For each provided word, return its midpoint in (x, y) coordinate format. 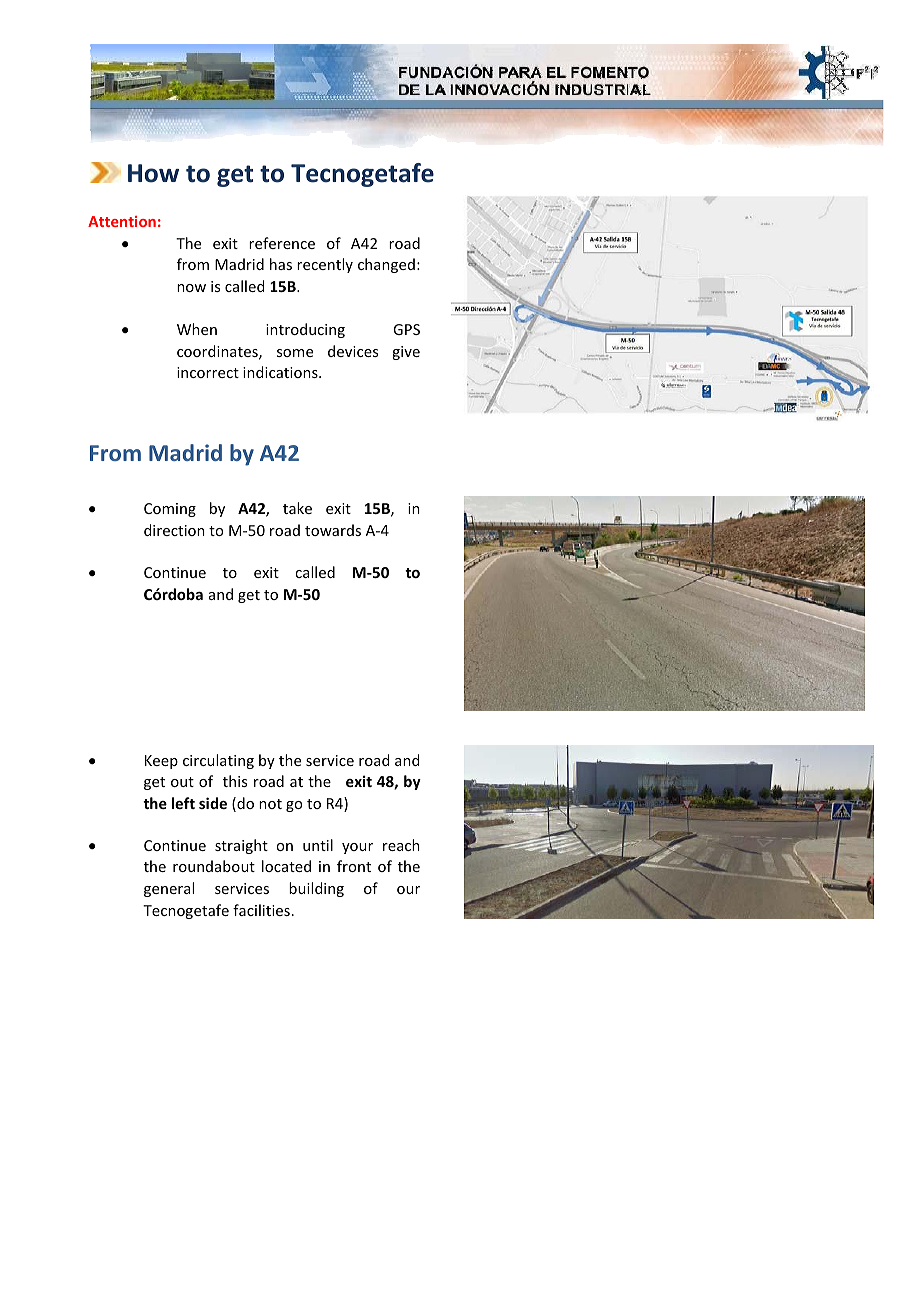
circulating (218, 761)
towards (333, 530)
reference (282, 243)
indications (281, 372)
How (153, 173)
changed (386, 265)
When (197, 329)
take (297, 508)
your (357, 848)
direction (174, 530)
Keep (161, 762)
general (169, 889)
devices (353, 351)
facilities (261, 910)
